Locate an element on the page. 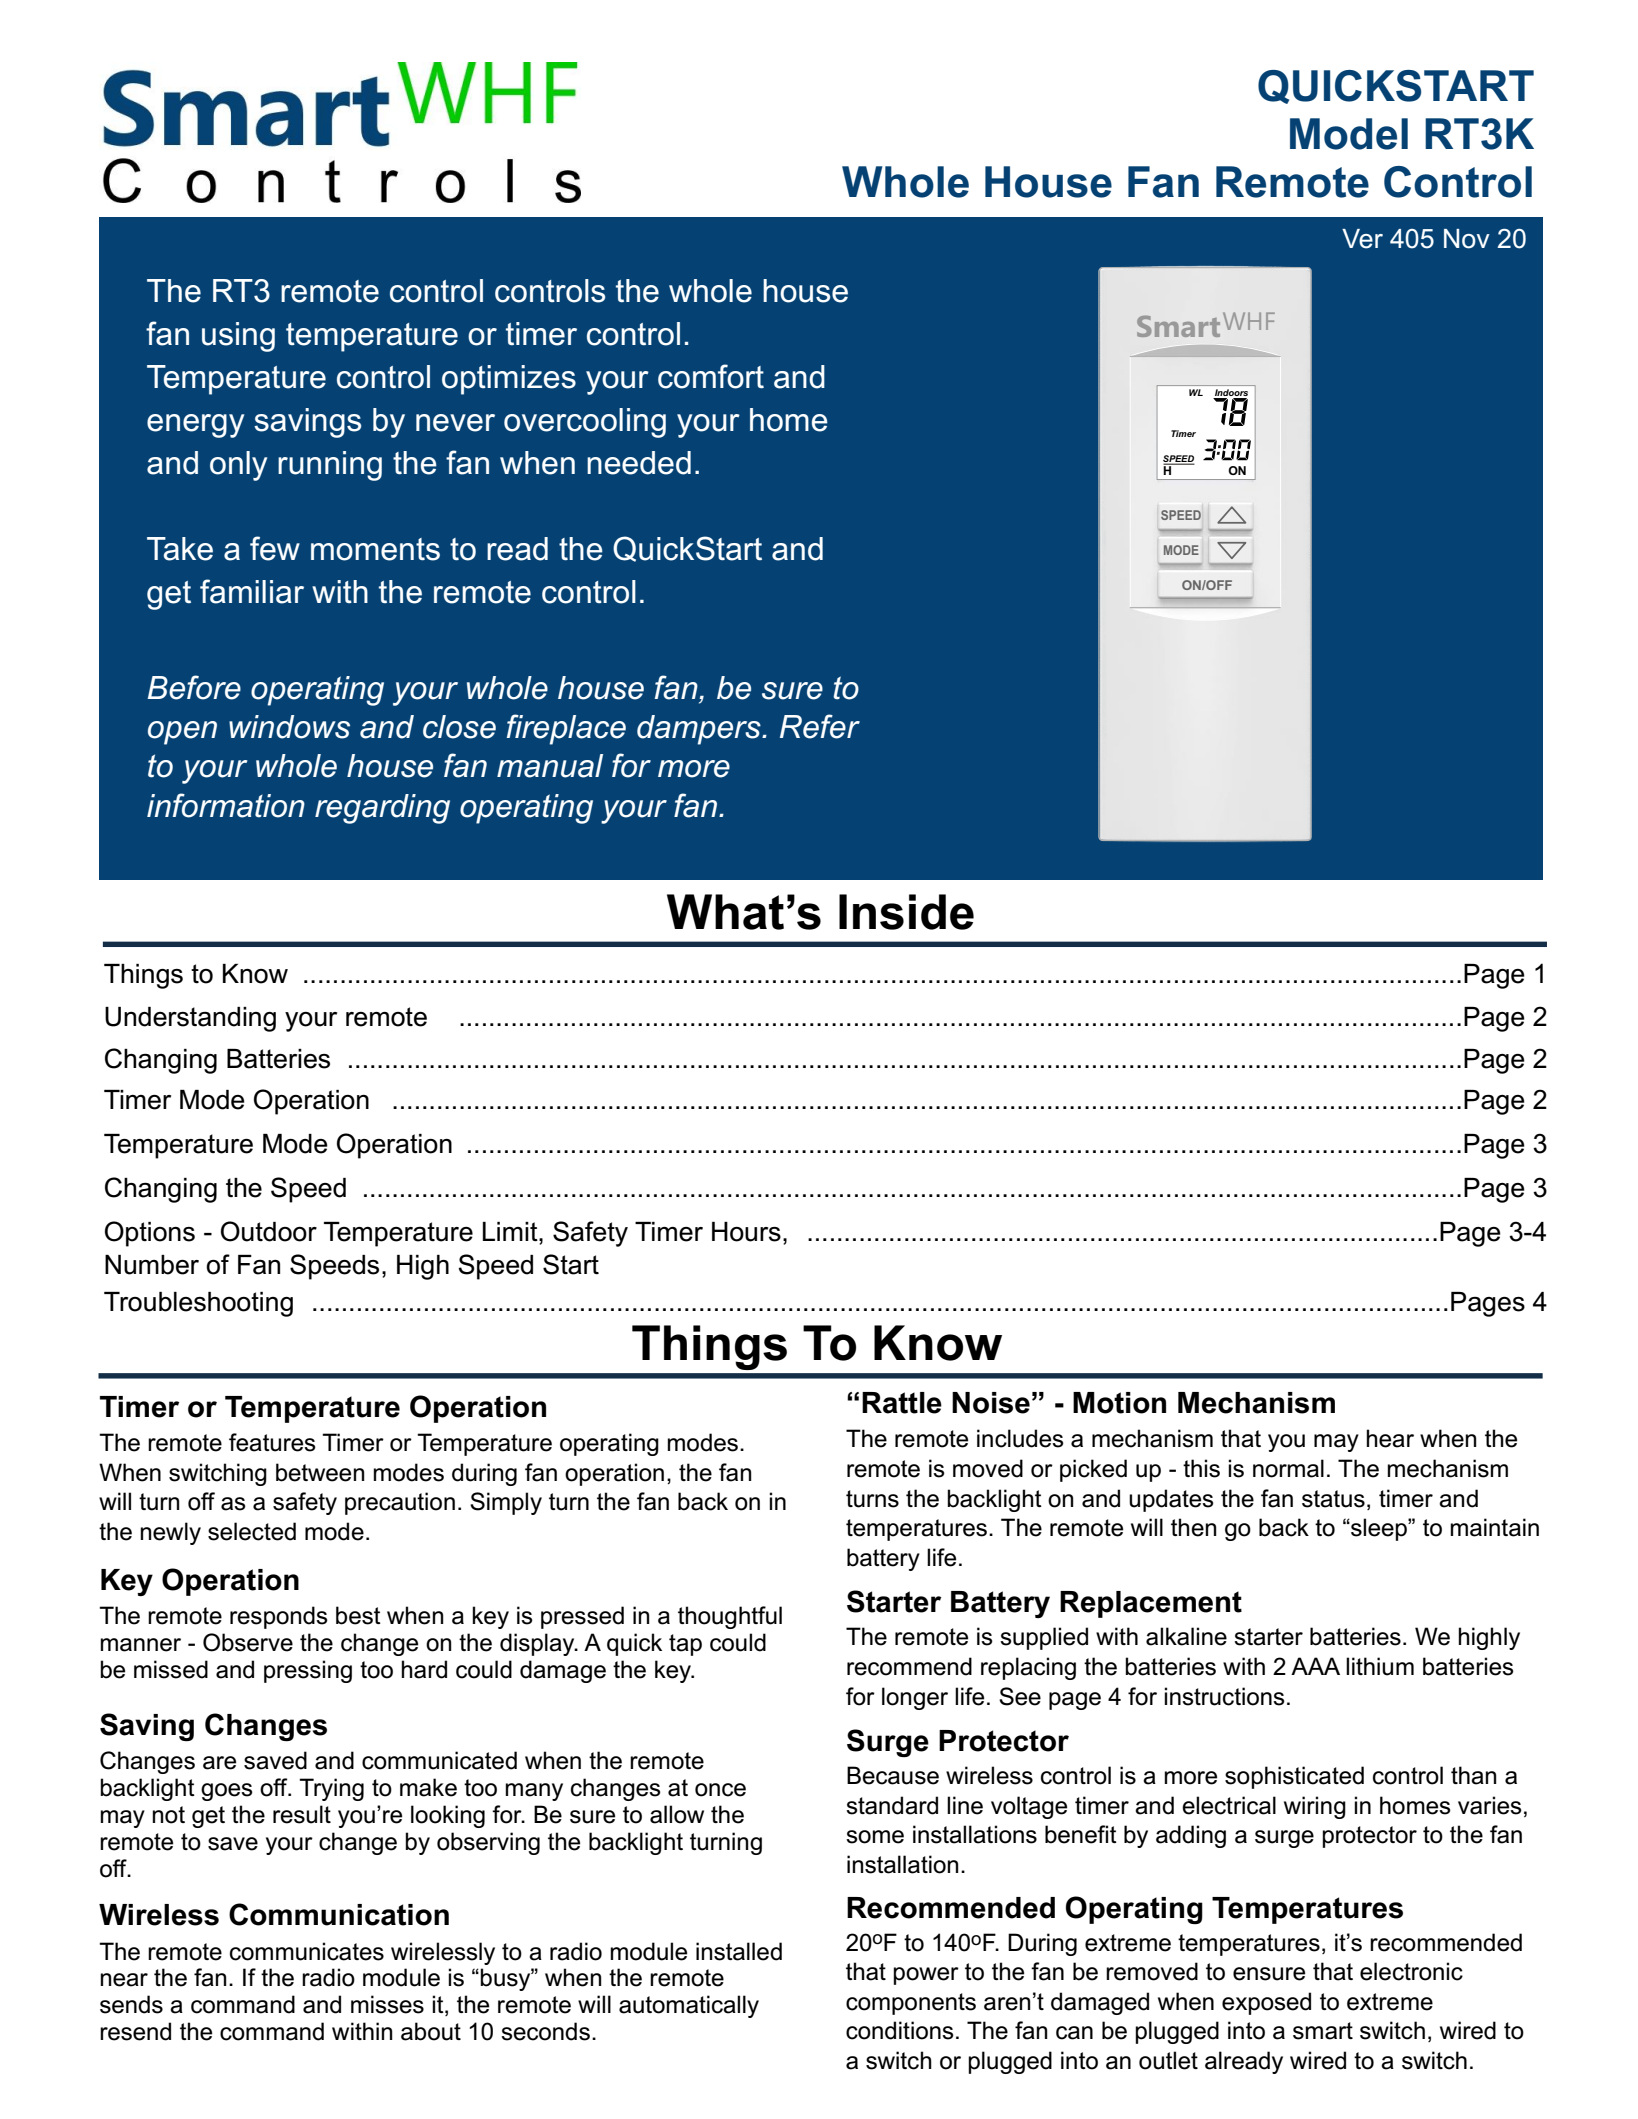 This page has width=1638, height=2119. pressing is located at coordinates (308, 1671).
